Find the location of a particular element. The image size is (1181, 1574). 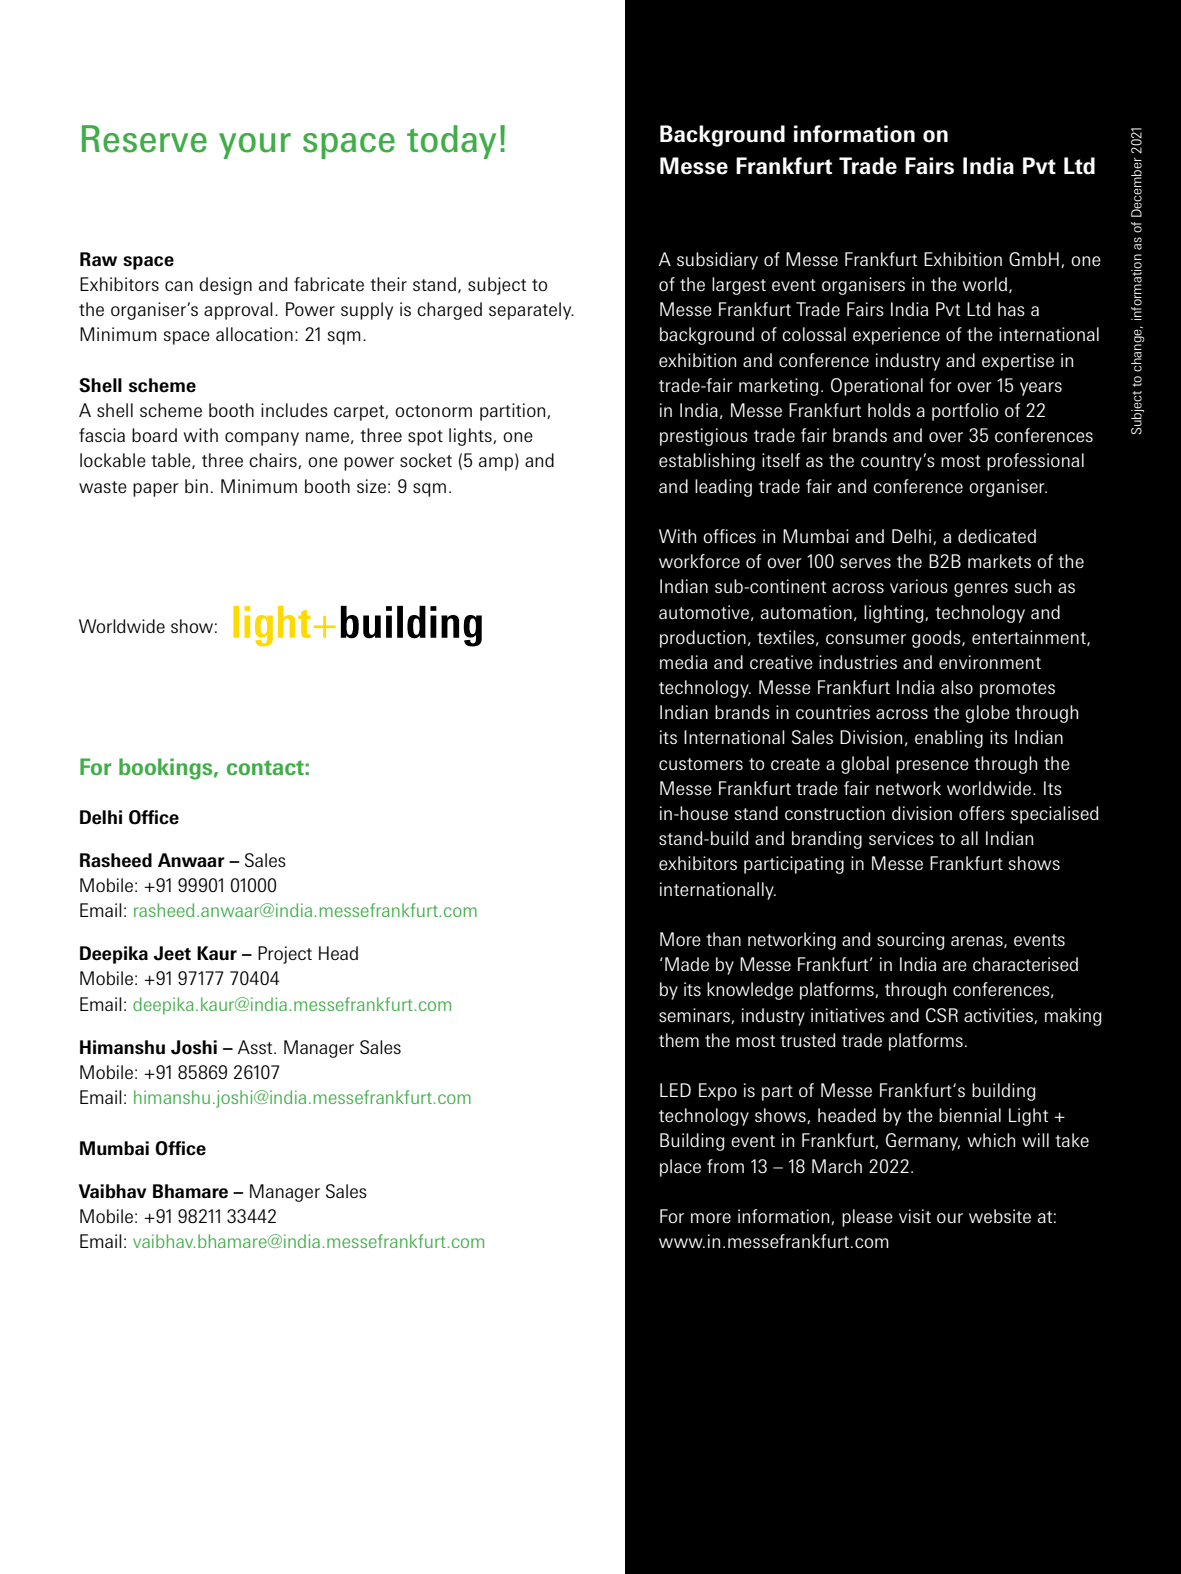

has is located at coordinates (1011, 309).
